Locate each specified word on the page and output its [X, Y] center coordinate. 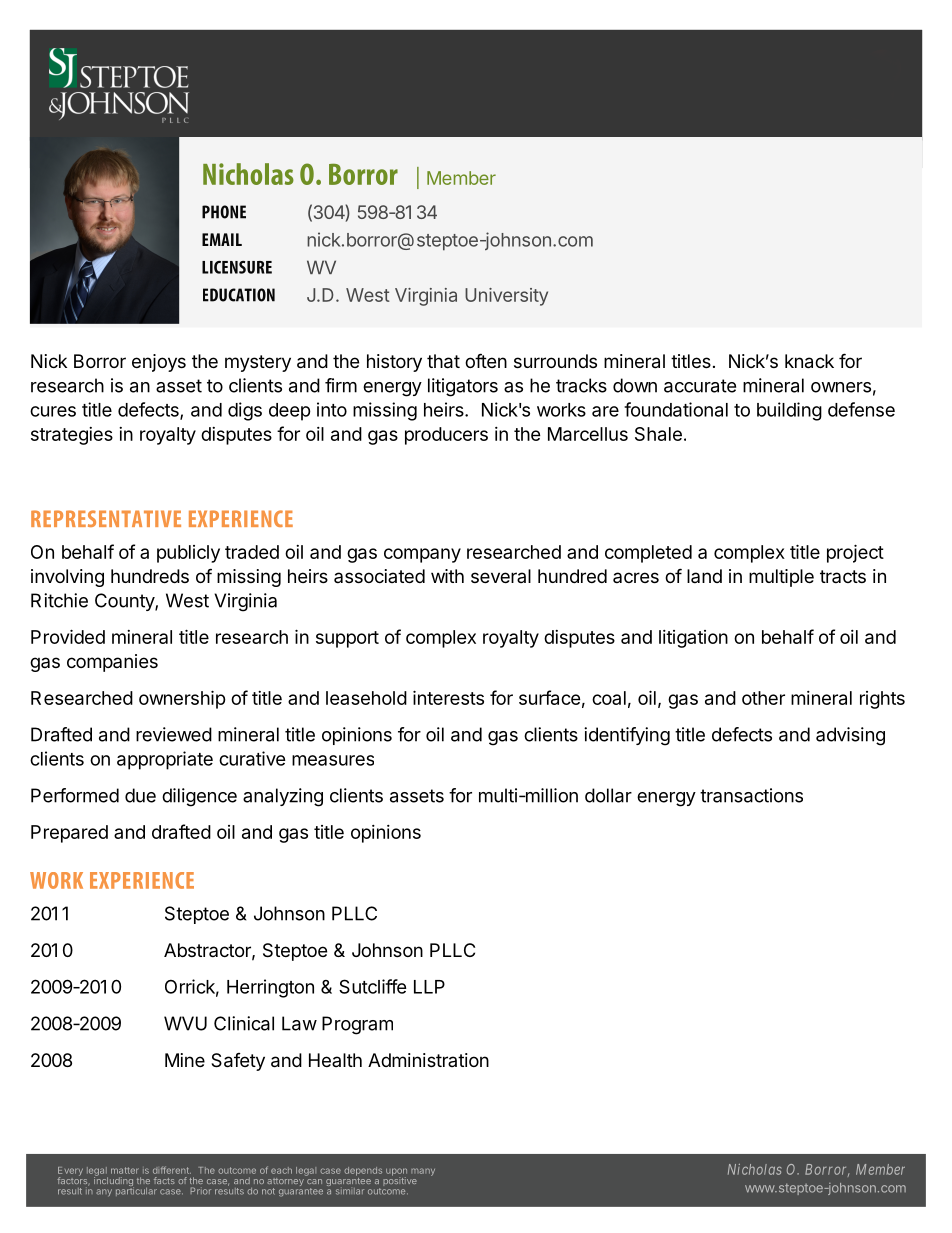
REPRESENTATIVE [106, 518]
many [423, 1172]
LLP [429, 987]
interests [448, 697]
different [172, 1170]
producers [446, 436]
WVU [185, 1023]
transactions [751, 795]
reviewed [174, 734]
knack [809, 361]
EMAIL [222, 239]
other [763, 698]
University [506, 297]
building [789, 411]
